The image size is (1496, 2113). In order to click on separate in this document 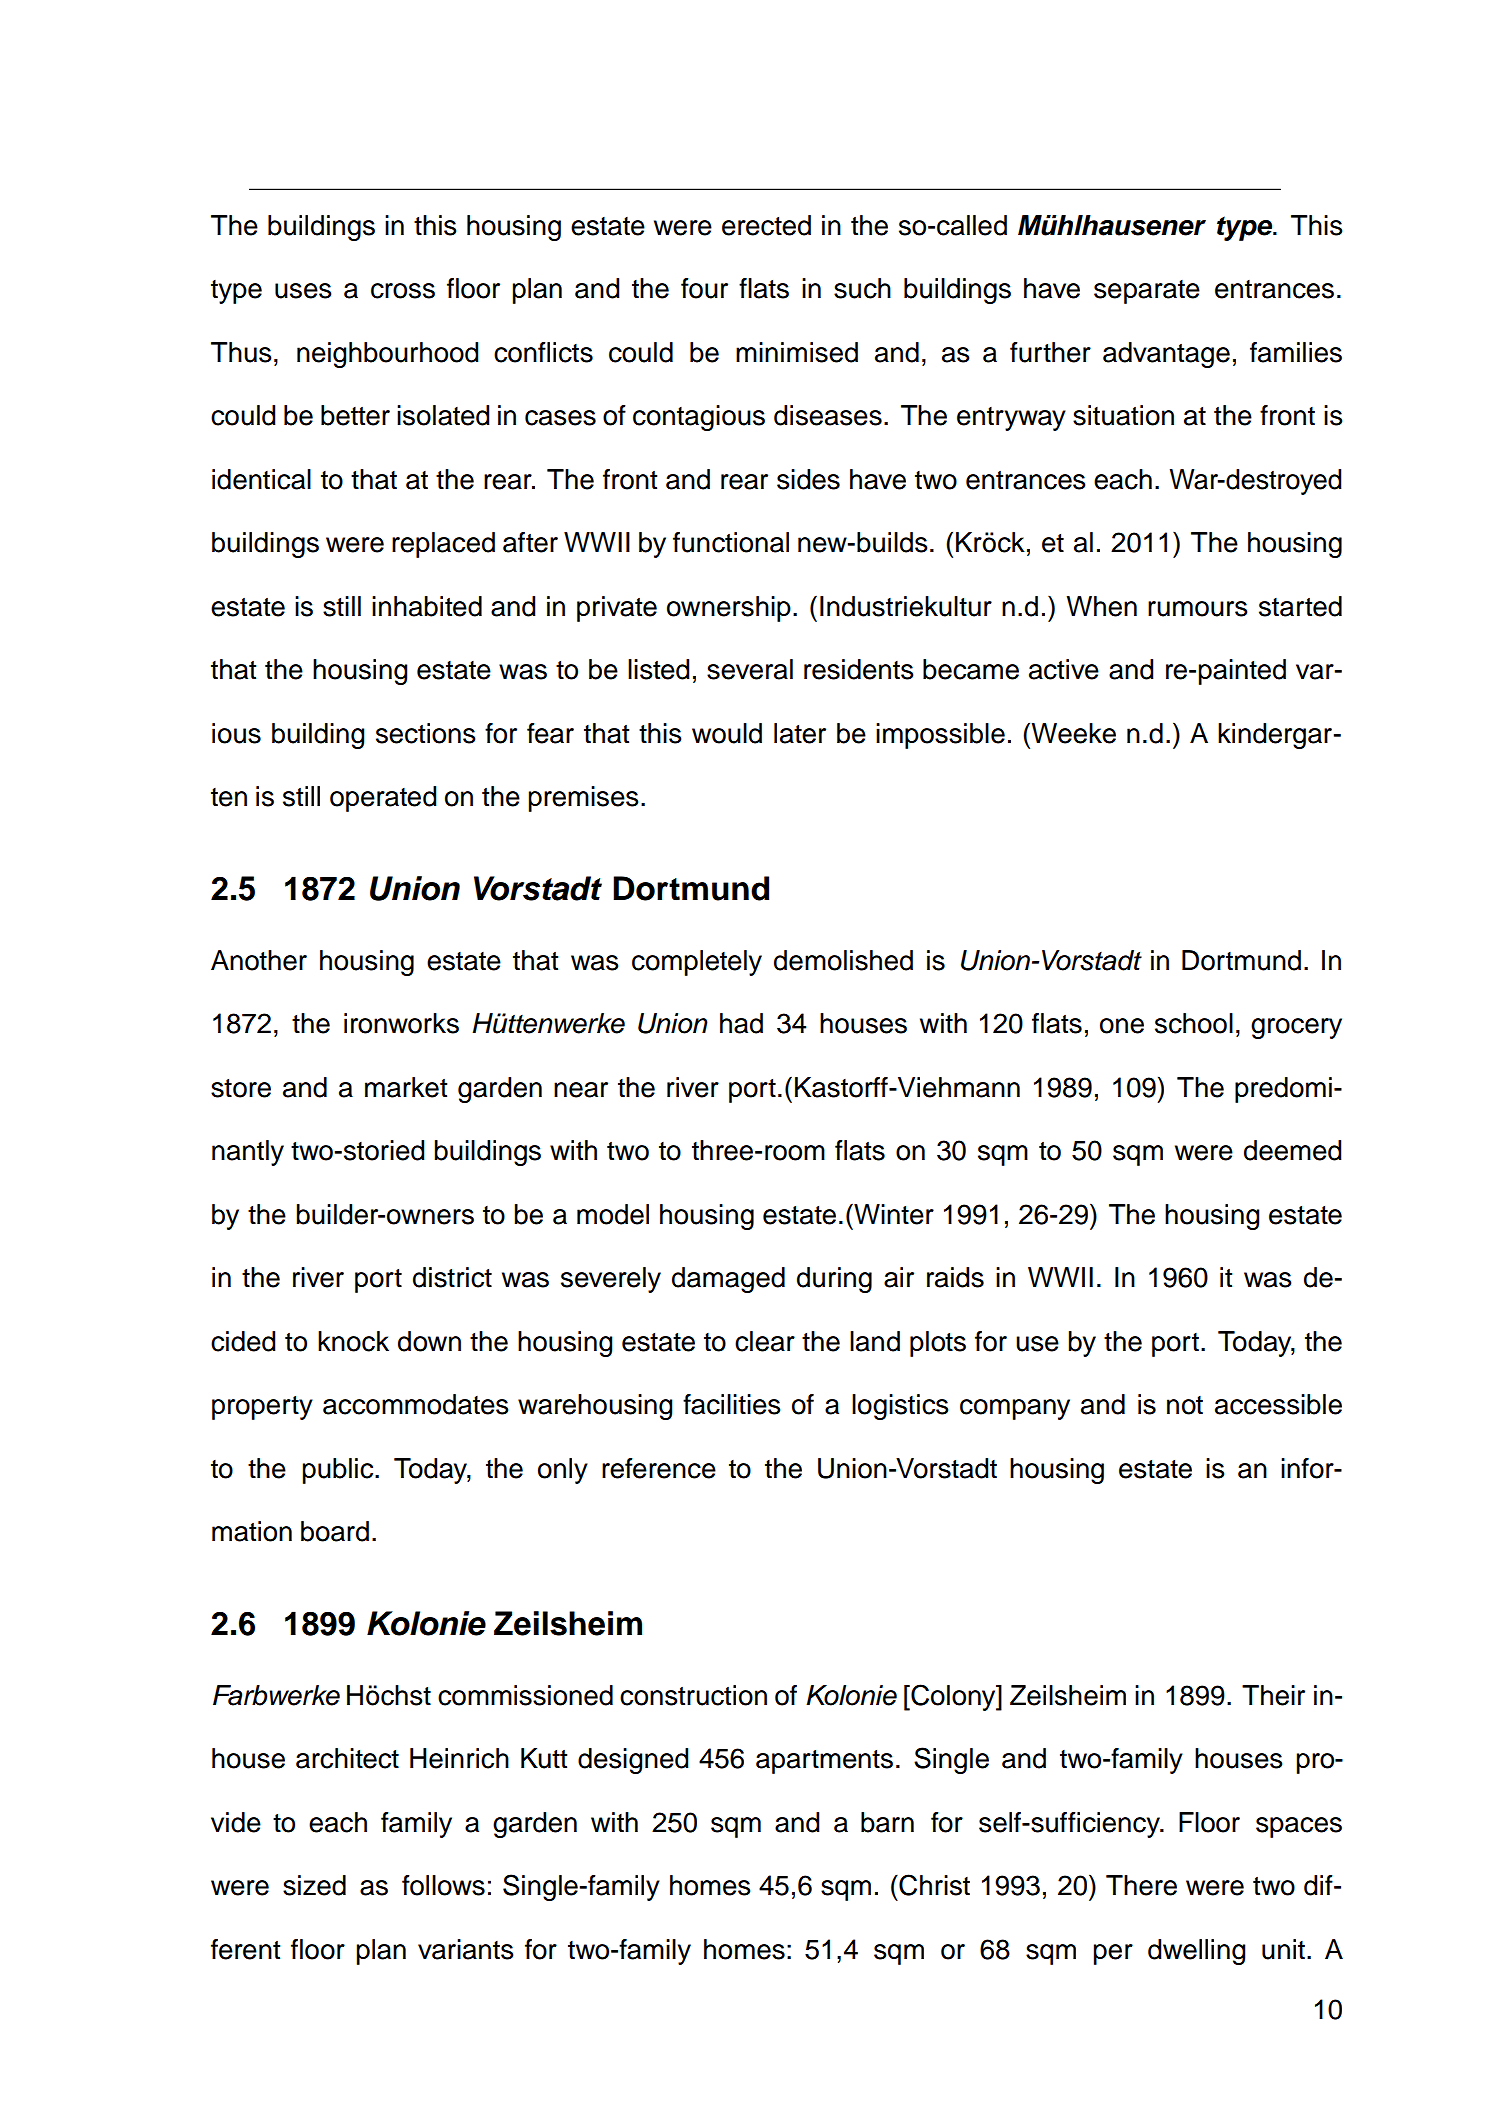, I will do `click(1147, 292)`.
